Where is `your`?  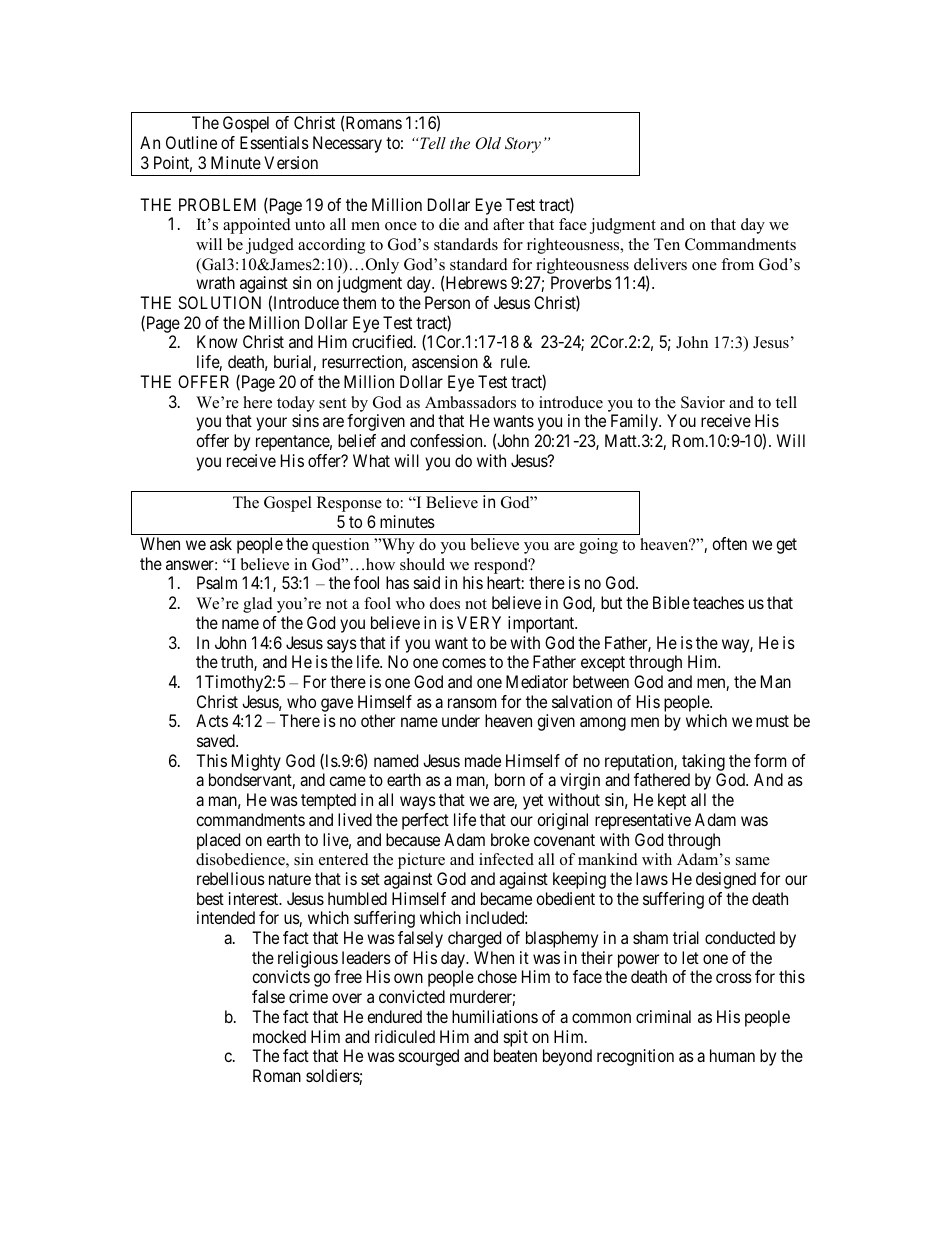 your is located at coordinates (271, 424).
